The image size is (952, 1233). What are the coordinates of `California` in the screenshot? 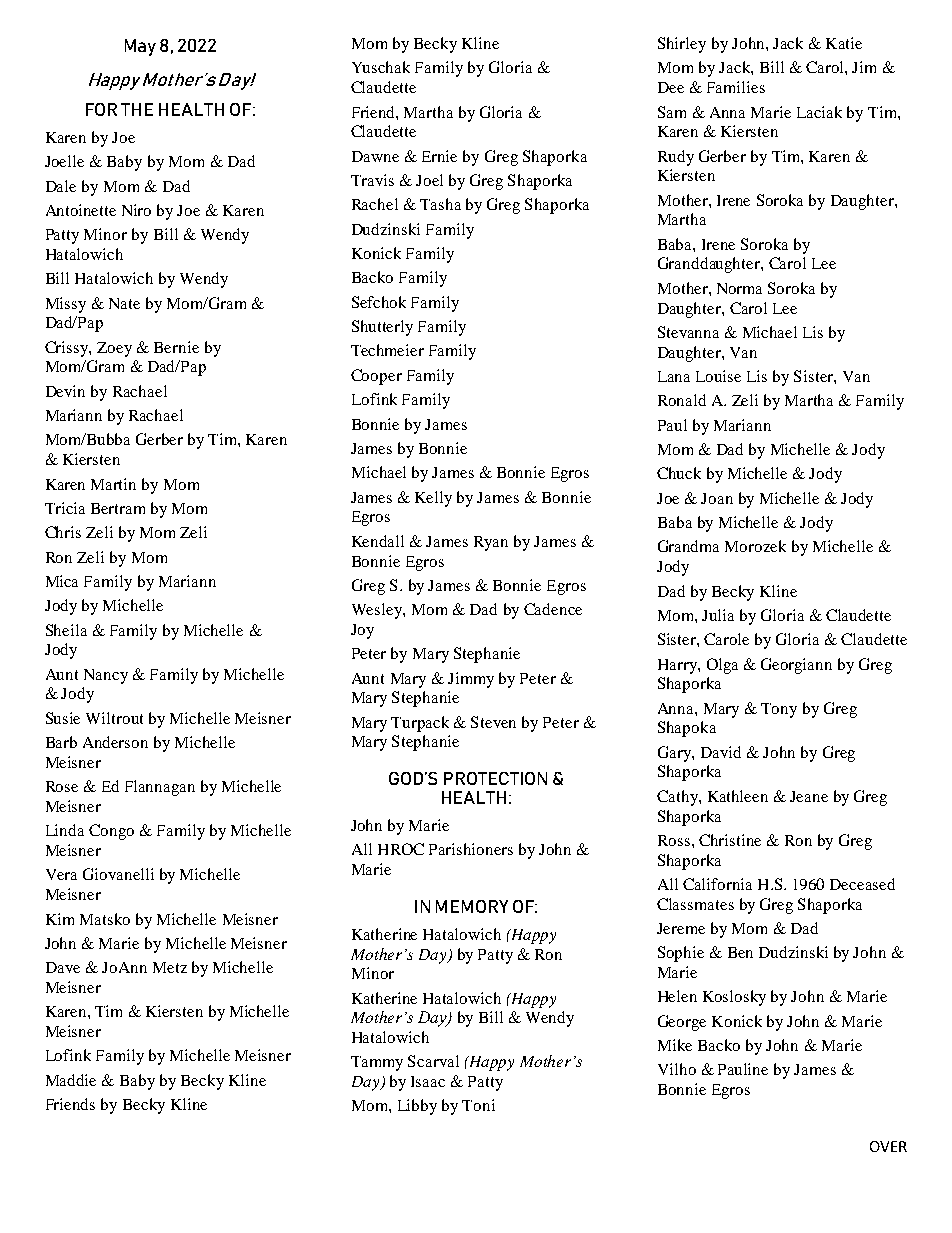 It's located at (717, 884).
